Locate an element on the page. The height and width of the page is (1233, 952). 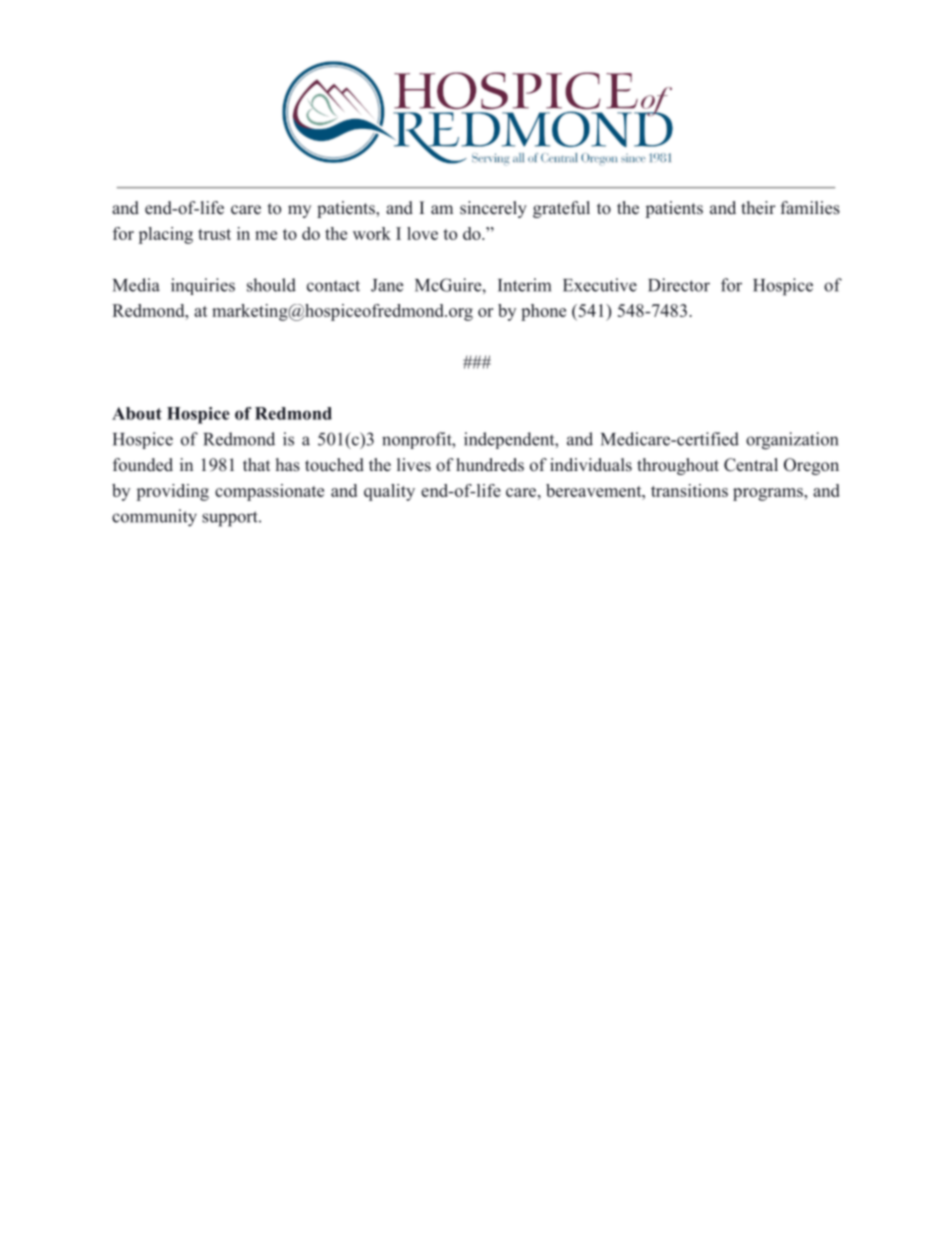
trust is located at coordinates (214, 234).
